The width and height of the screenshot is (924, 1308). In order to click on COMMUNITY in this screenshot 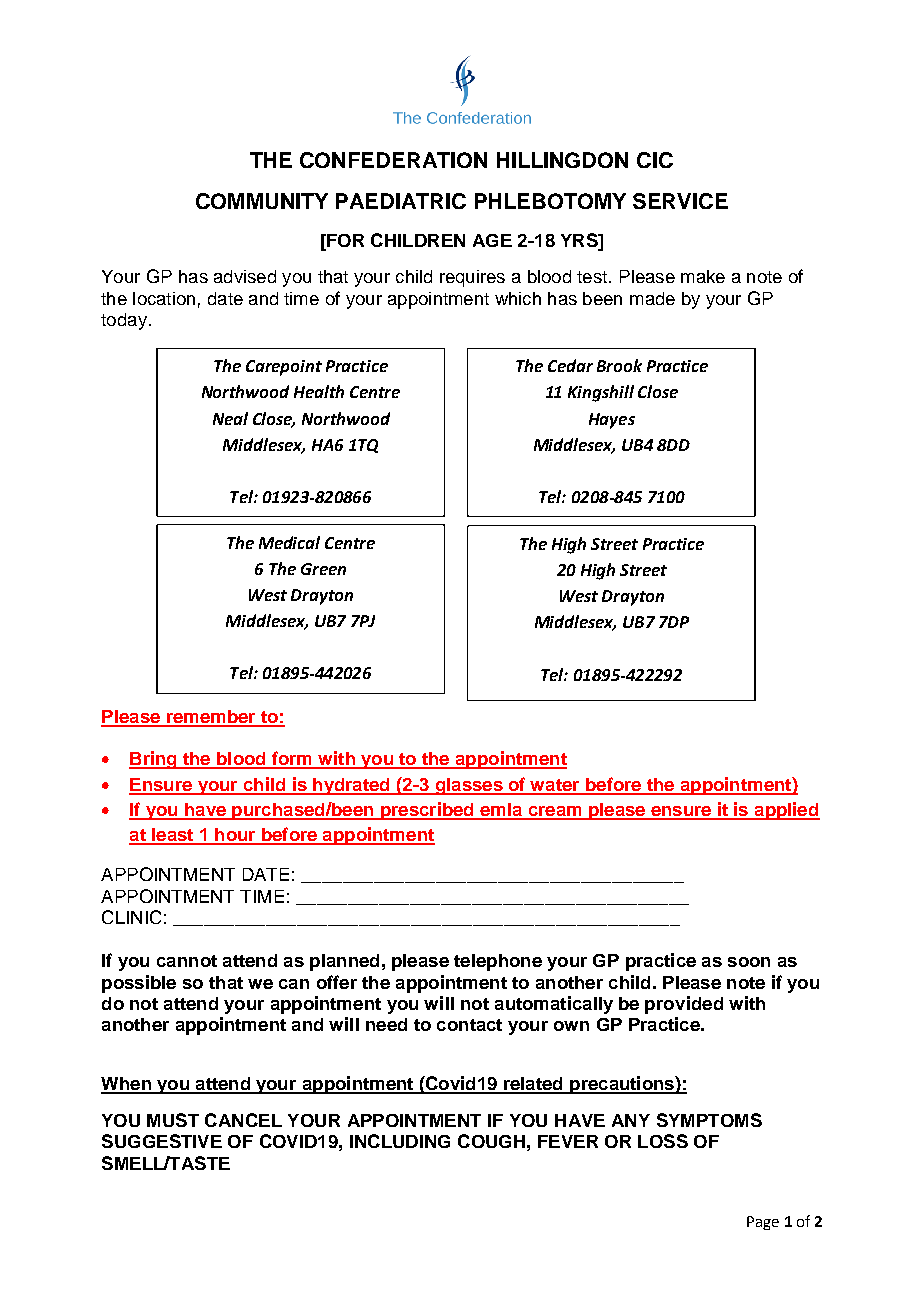, I will do `click(262, 201)`.
